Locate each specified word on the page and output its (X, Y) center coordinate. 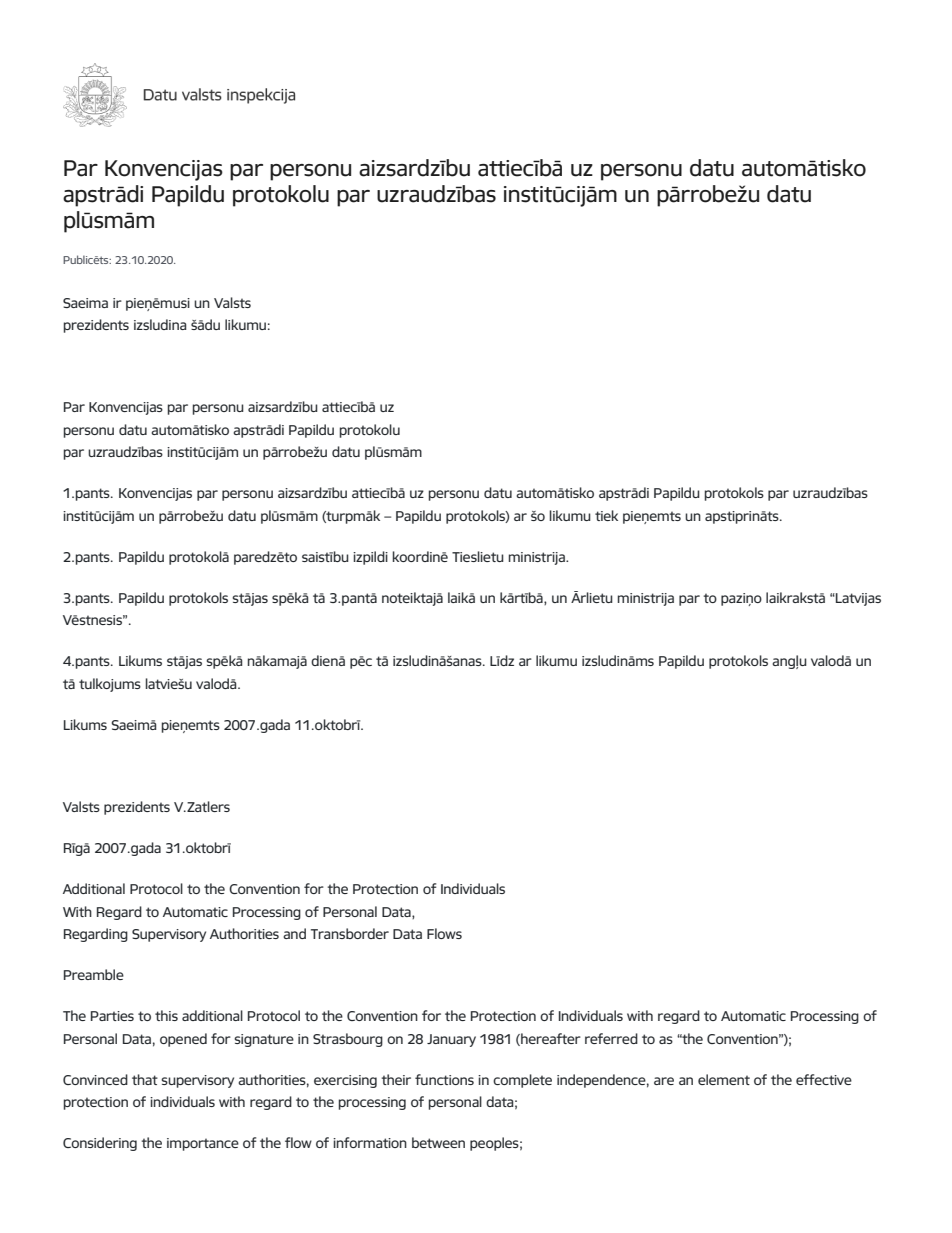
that (145, 1079)
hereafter (550, 1039)
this (166, 1015)
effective (824, 1079)
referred (611, 1038)
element (724, 1079)
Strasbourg (348, 1040)
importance (203, 1144)
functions (444, 1079)
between (438, 1142)
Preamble (94, 974)
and (294, 933)
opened (183, 1040)
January (451, 1040)
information (370, 1142)
